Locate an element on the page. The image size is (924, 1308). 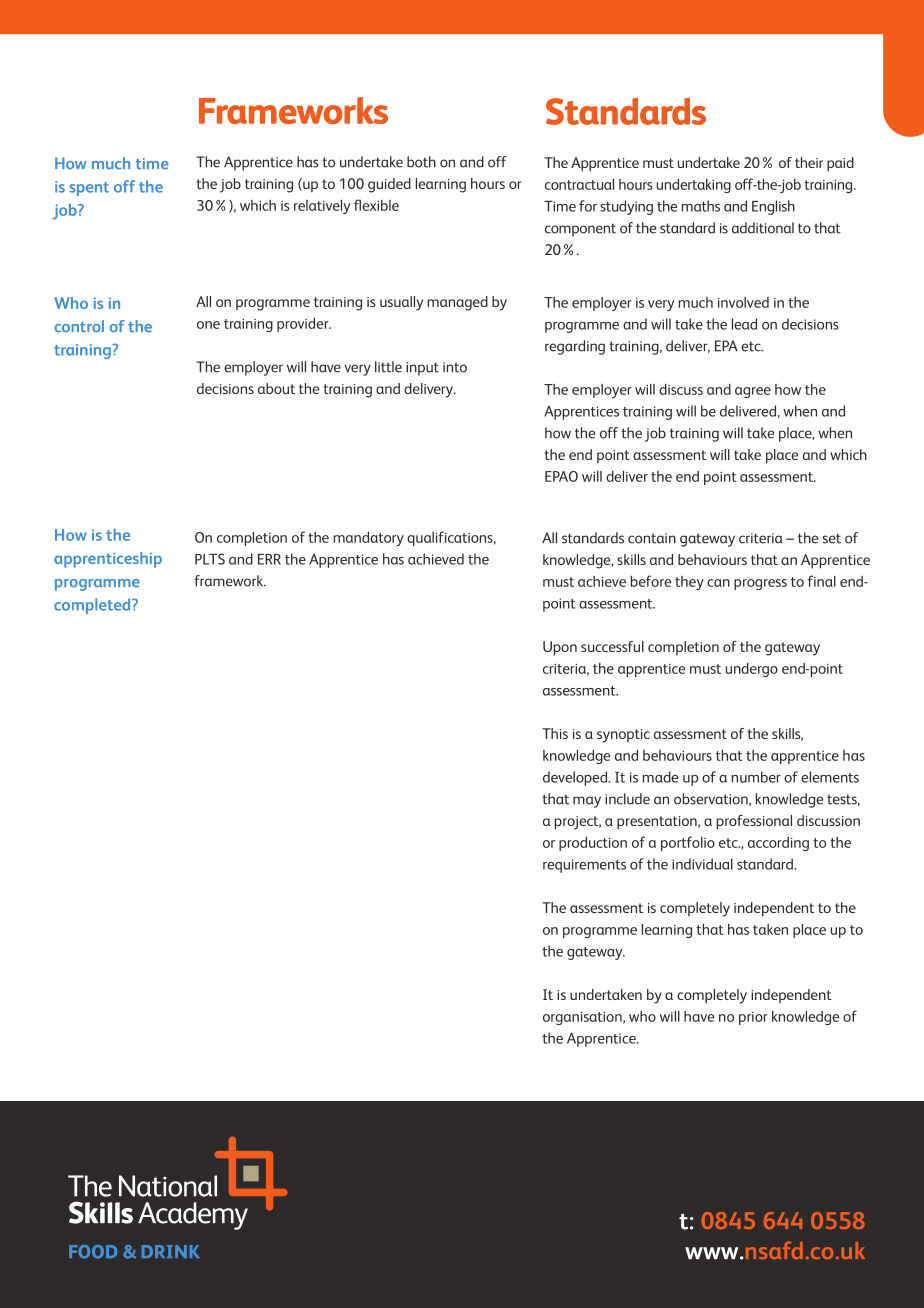
completed is located at coordinates (93, 606).
